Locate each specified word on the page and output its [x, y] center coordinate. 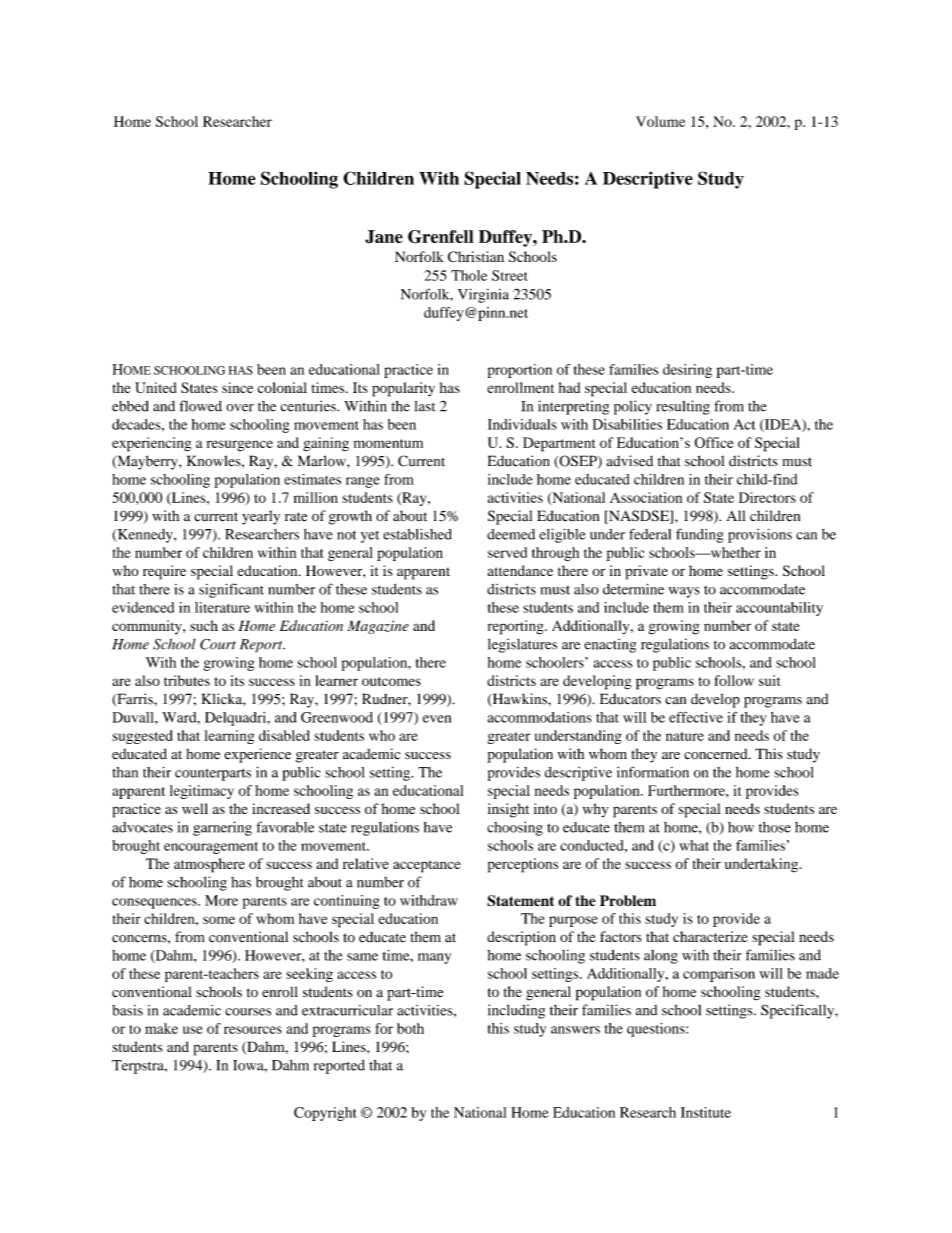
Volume [660, 121]
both [410, 1028]
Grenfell [441, 237]
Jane [384, 237]
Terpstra [139, 1067]
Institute [706, 1112]
